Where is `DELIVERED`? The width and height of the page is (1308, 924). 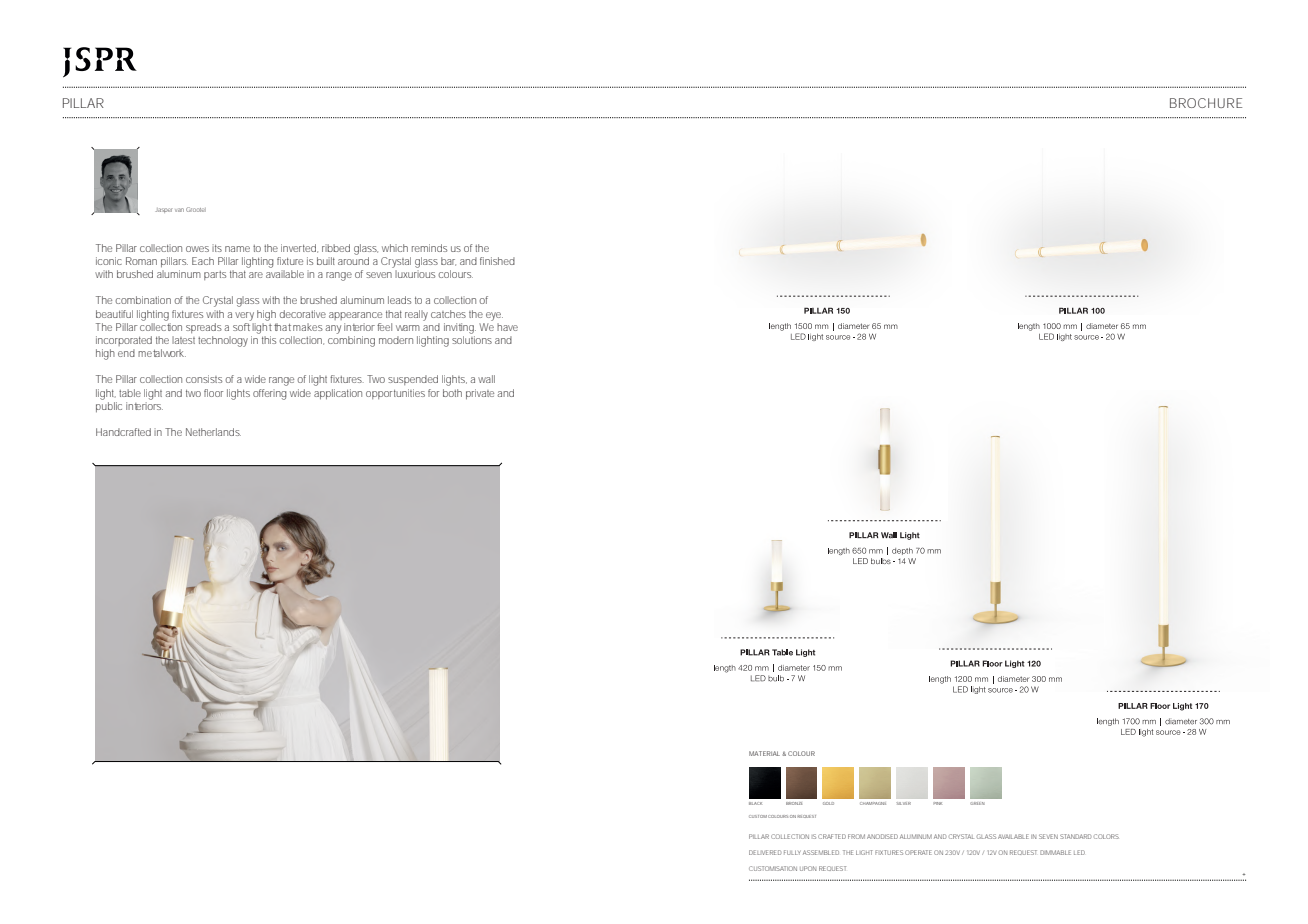
DELIVERED is located at coordinates (765, 852).
